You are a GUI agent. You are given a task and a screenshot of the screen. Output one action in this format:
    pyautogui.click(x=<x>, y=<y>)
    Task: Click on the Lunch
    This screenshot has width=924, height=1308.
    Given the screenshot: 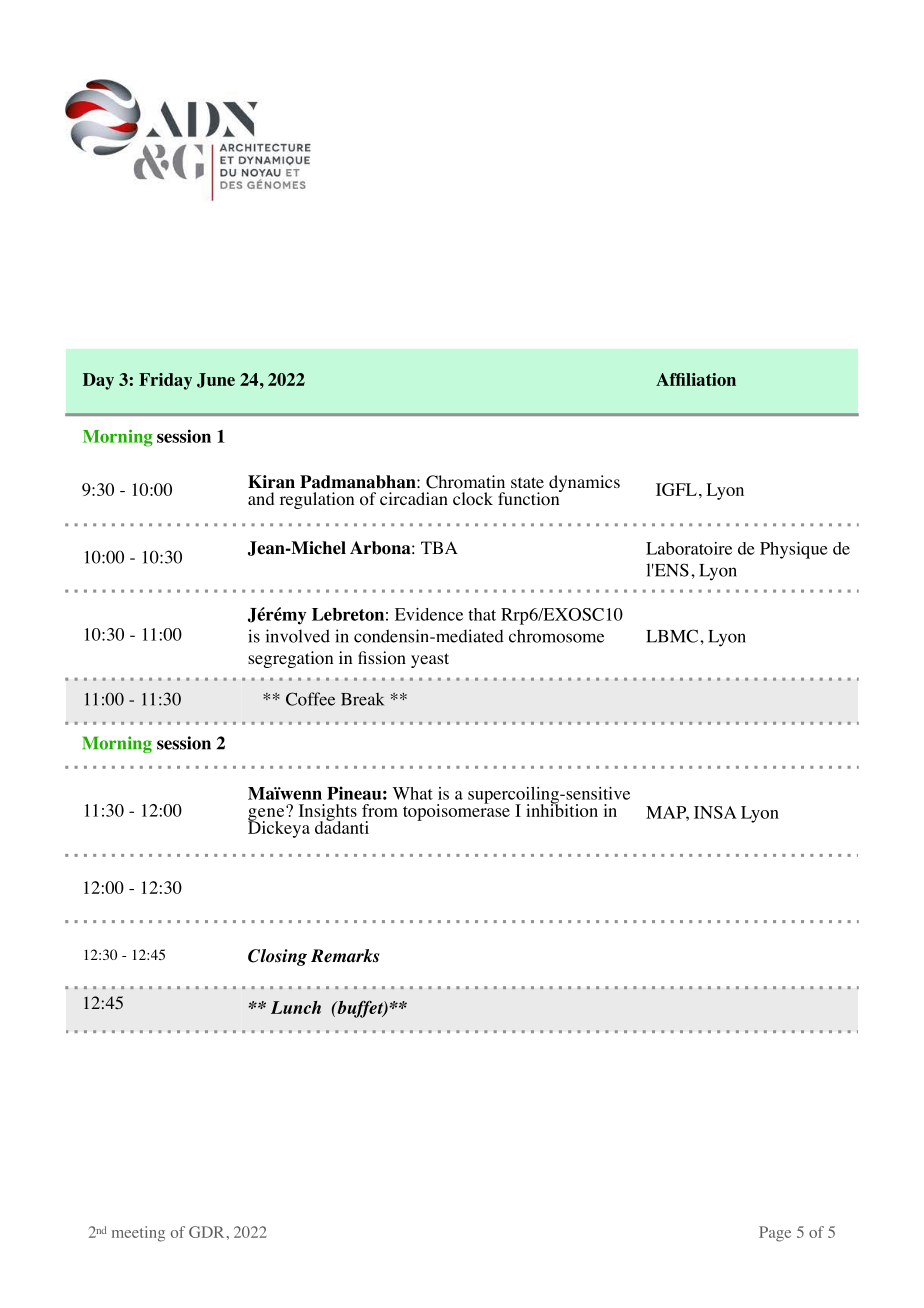 What is the action you would take?
    pyautogui.click(x=296, y=1007)
